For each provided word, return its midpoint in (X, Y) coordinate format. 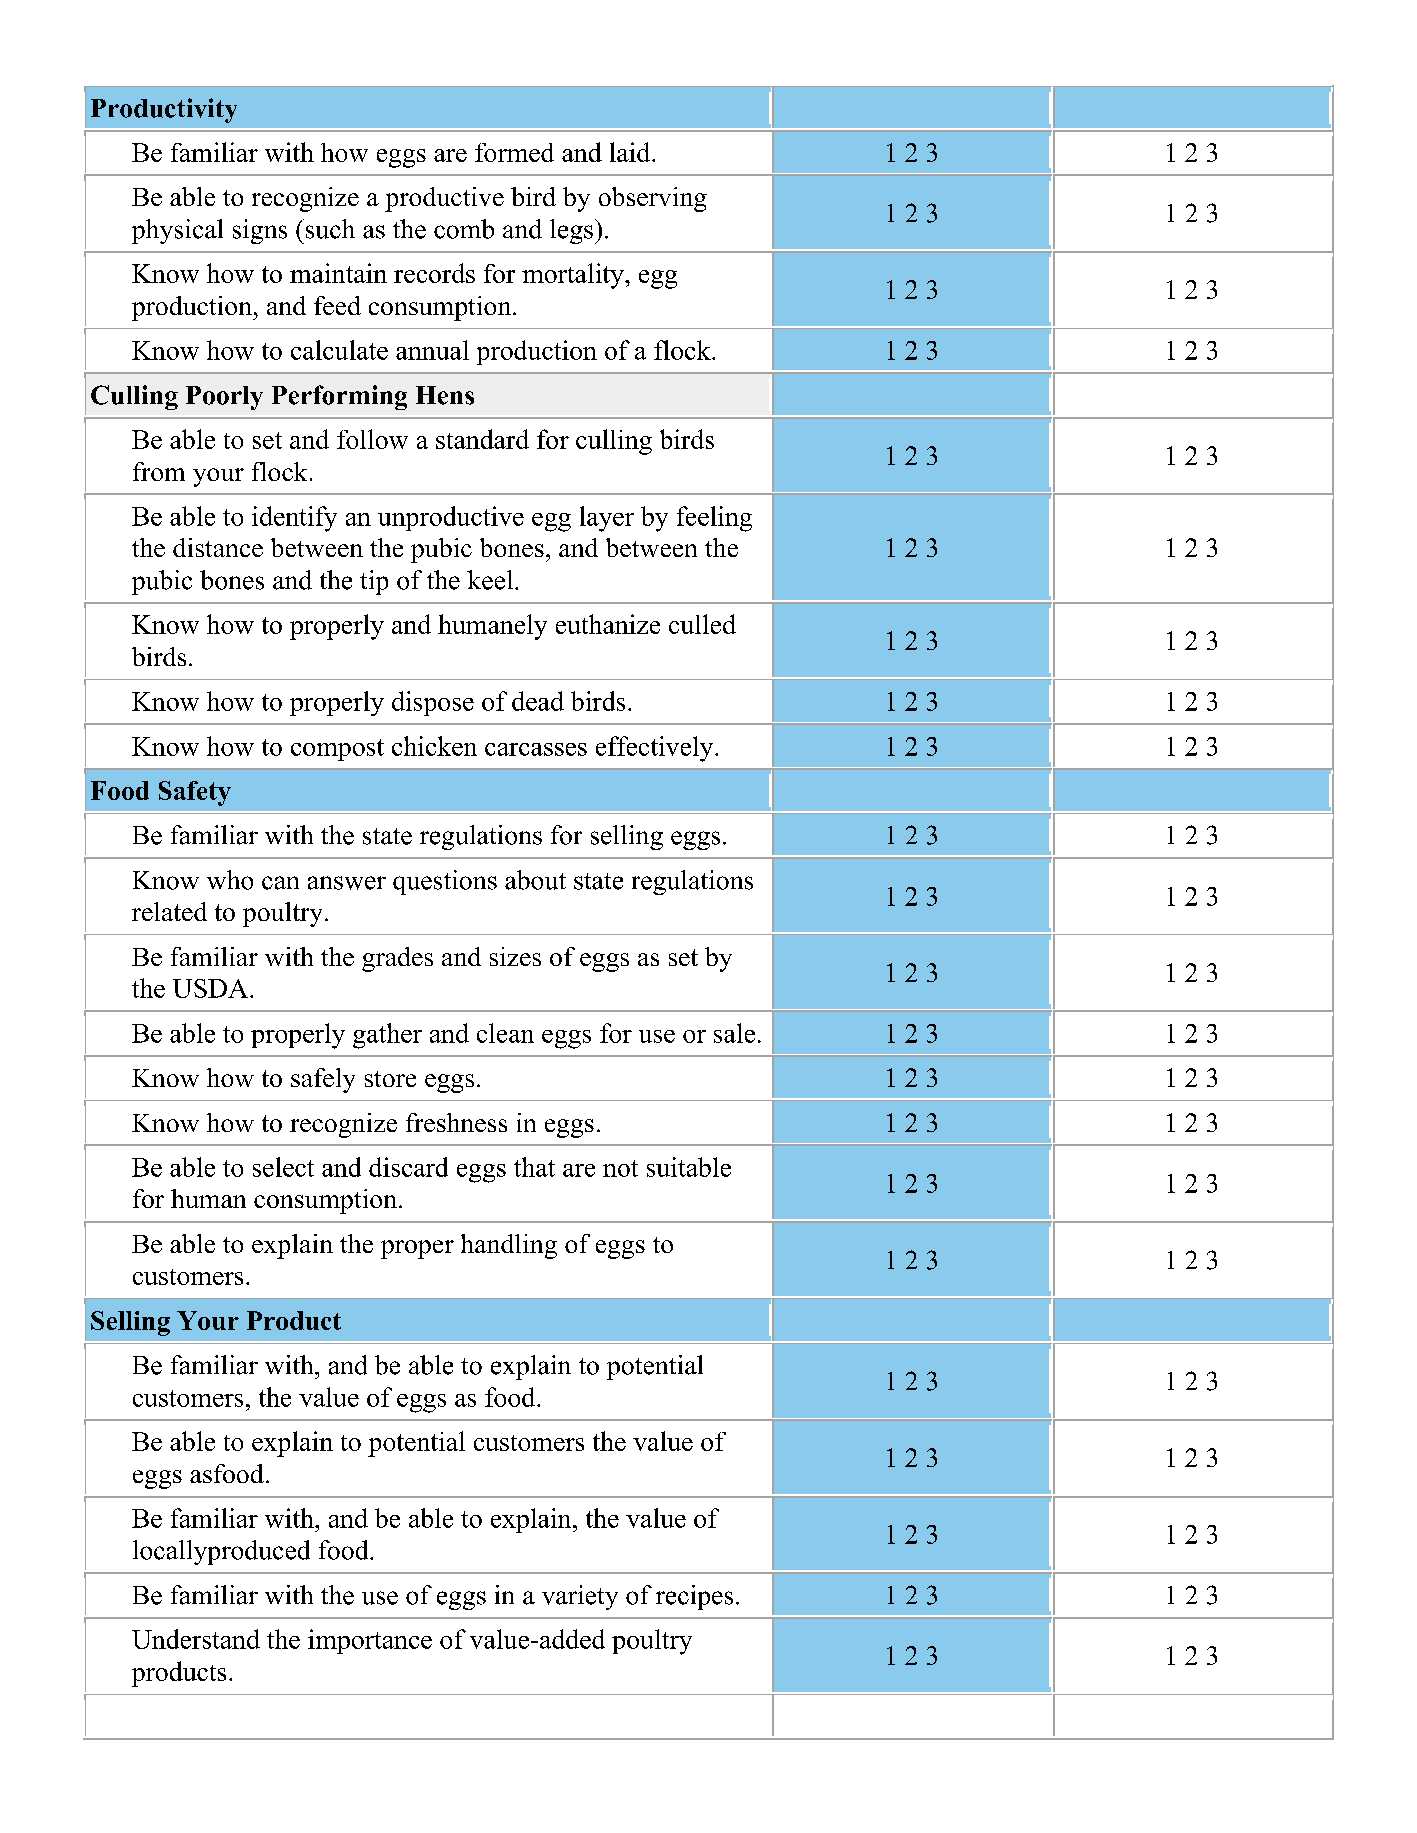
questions (445, 882)
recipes (694, 1597)
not (620, 1168)
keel (491, 580)
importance (370, 1641)
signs (260, 231)
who (230, 880)
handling (509, 1246)
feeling (714, 519)
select (283, 1167)
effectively (656, 749)
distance (218, 547)
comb (464, 229)
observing (653, 199)
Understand (196, 1639)
